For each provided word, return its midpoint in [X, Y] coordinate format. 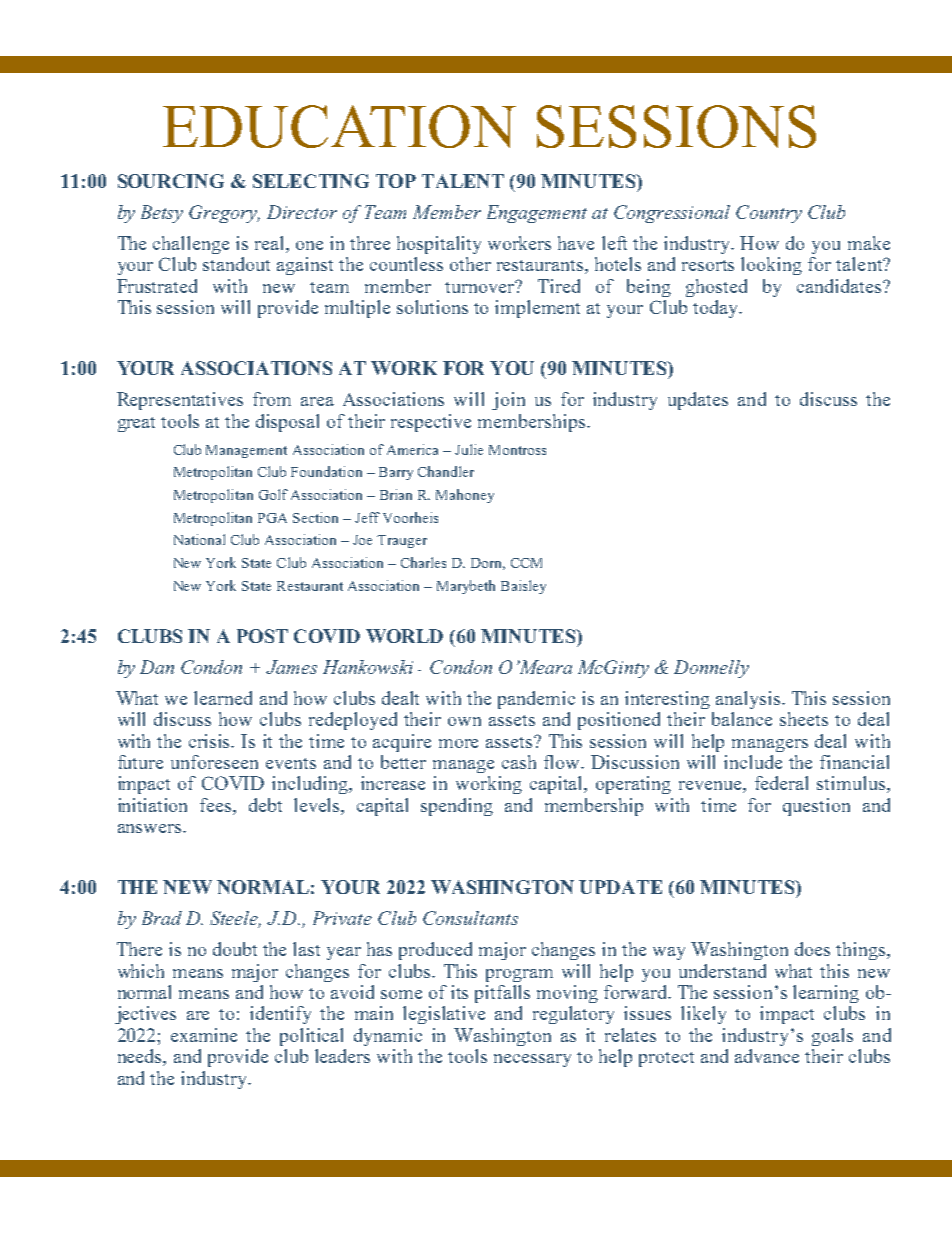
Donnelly [711, 669]
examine [204, 1035]
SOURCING [171, 181]
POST [262, 636]
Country [769, 214]
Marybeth [466, 587]
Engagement [537, 214]
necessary [532, 1060]
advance [767, 1056]
